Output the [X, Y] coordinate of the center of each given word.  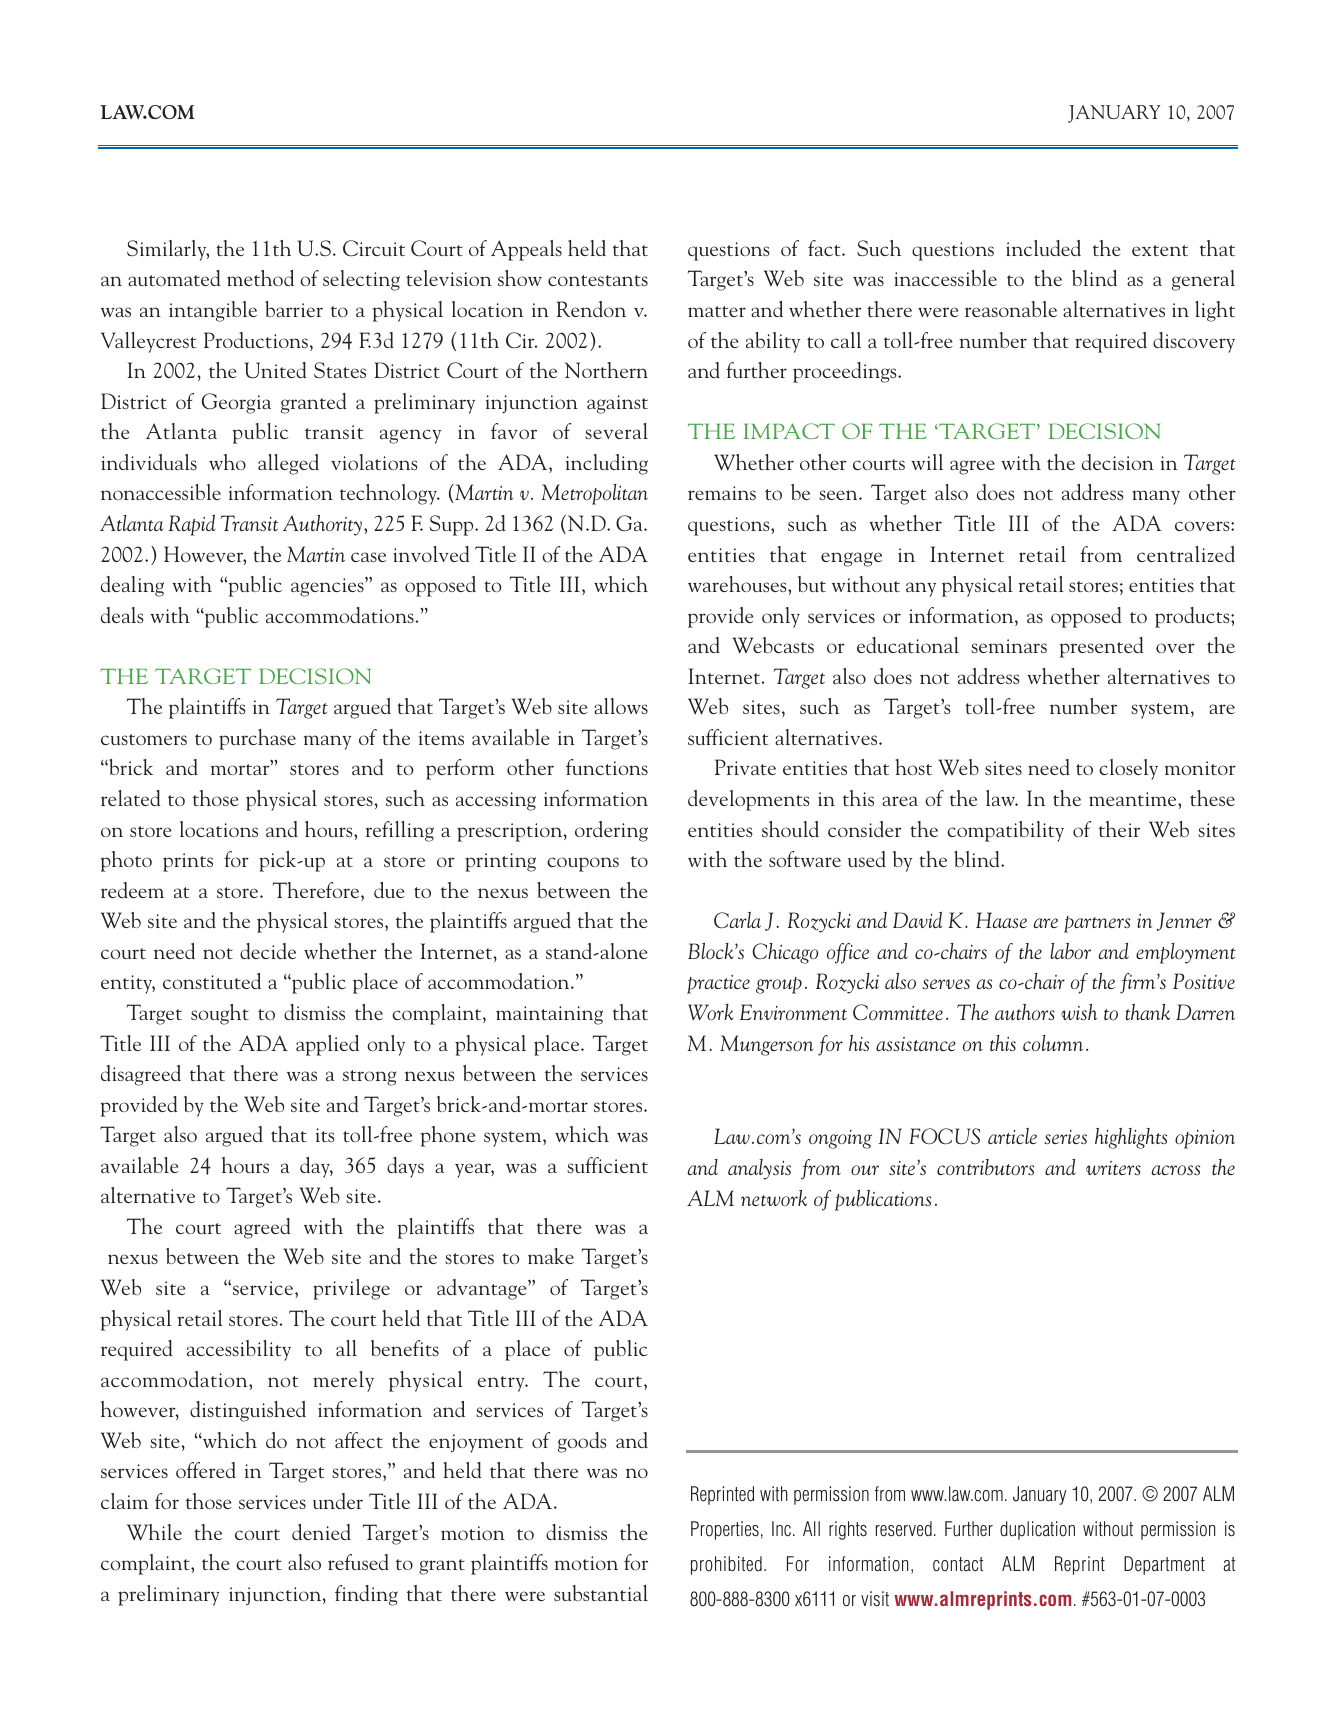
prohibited [726, 1565]
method [260, 278]
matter [717, 311]
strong [369, 1078]
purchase [257, 739]
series [1065, 1137]
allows [621, 706]
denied [321, 1532]
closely [1128, 769]
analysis [759, 1169]
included [1043, 248]
